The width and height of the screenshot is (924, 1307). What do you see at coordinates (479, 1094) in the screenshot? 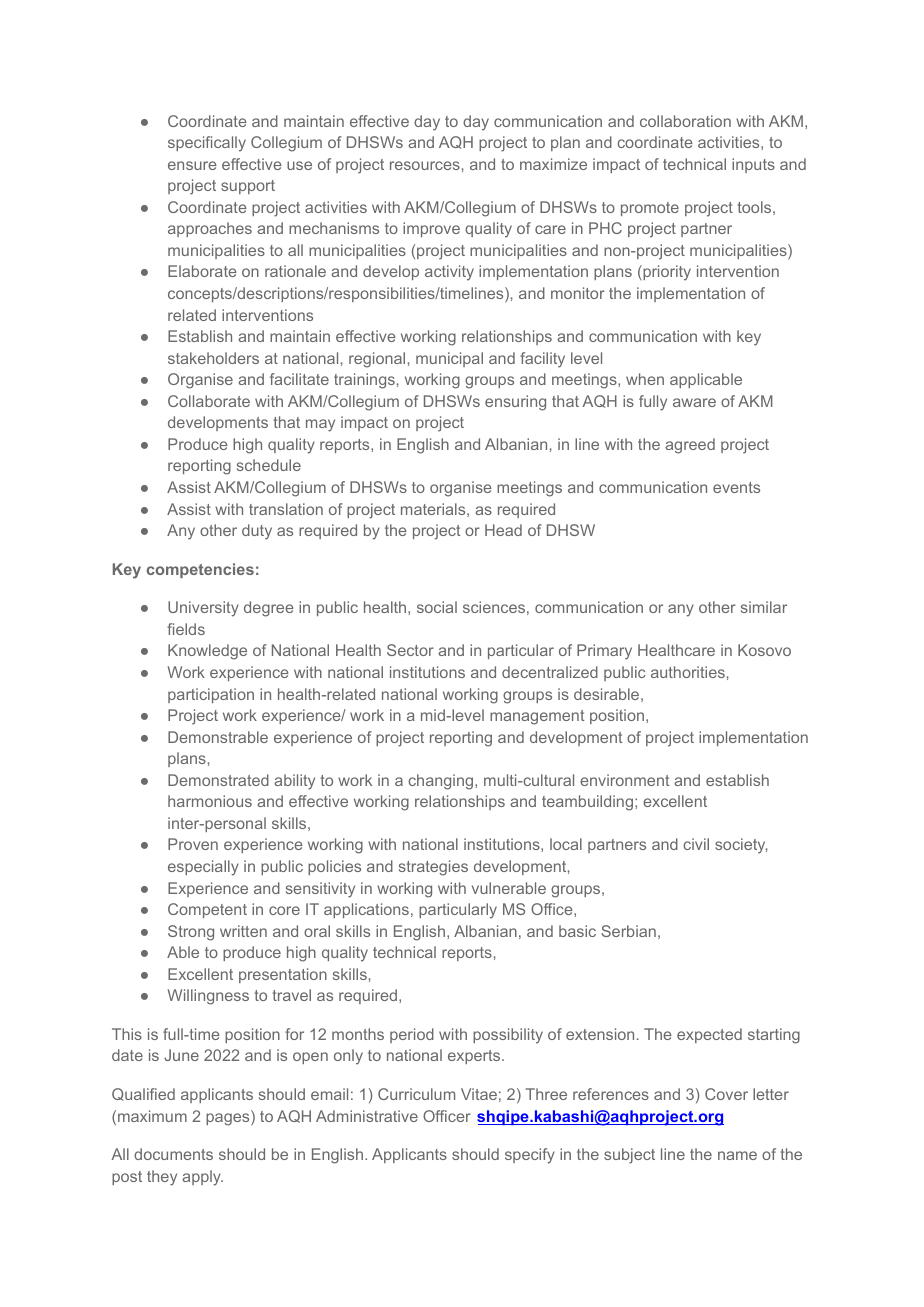
I see `Vitae` at bounding box center [479, 1094].
